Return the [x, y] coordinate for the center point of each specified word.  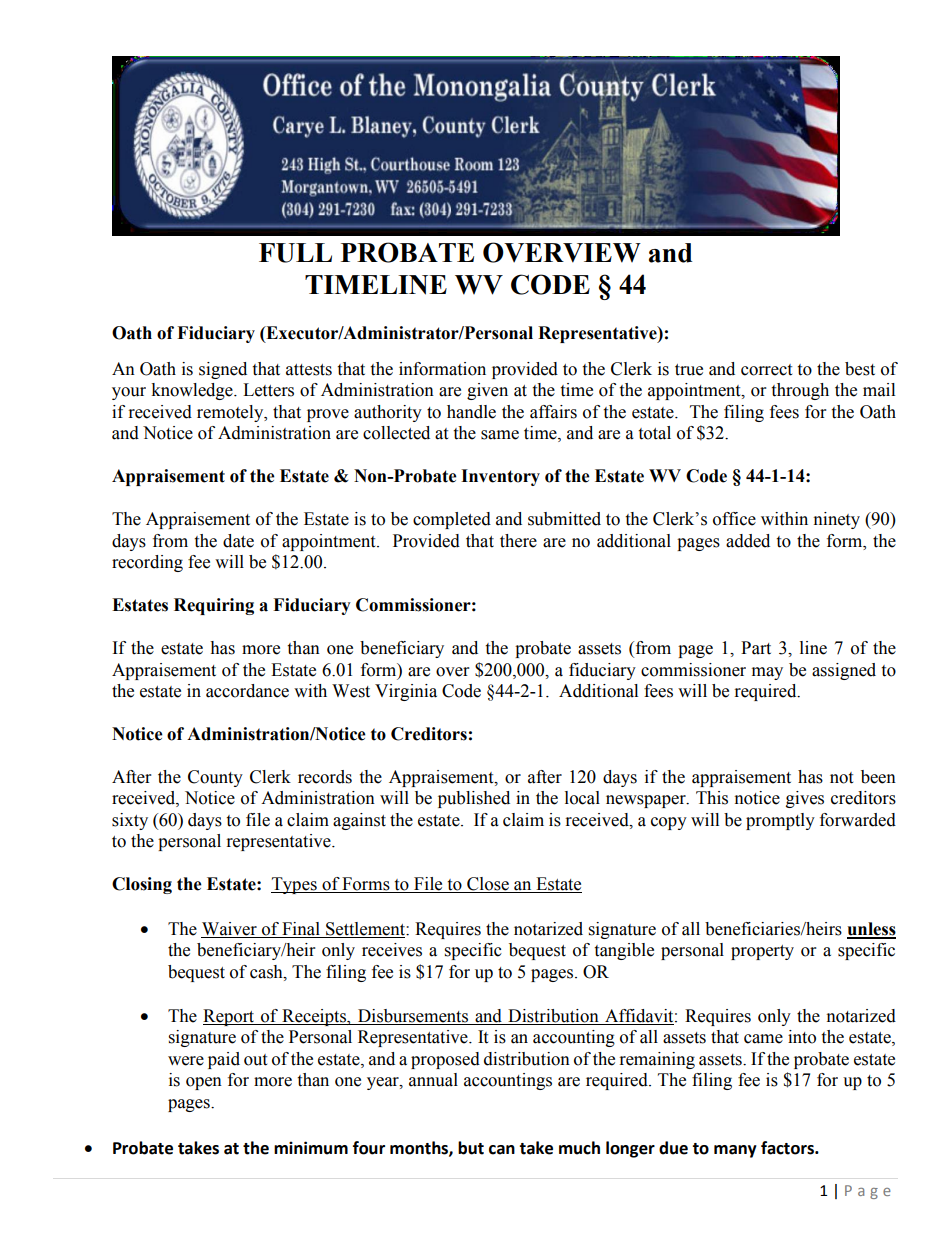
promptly [780, 821]
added [748, 541]
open [204, 1083]
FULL [295, 253]
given [487, 391]
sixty [130, 821]
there [518, 541]
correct [766, 370]
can [502, 1150]
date [238, 541]
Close [488, 885]
